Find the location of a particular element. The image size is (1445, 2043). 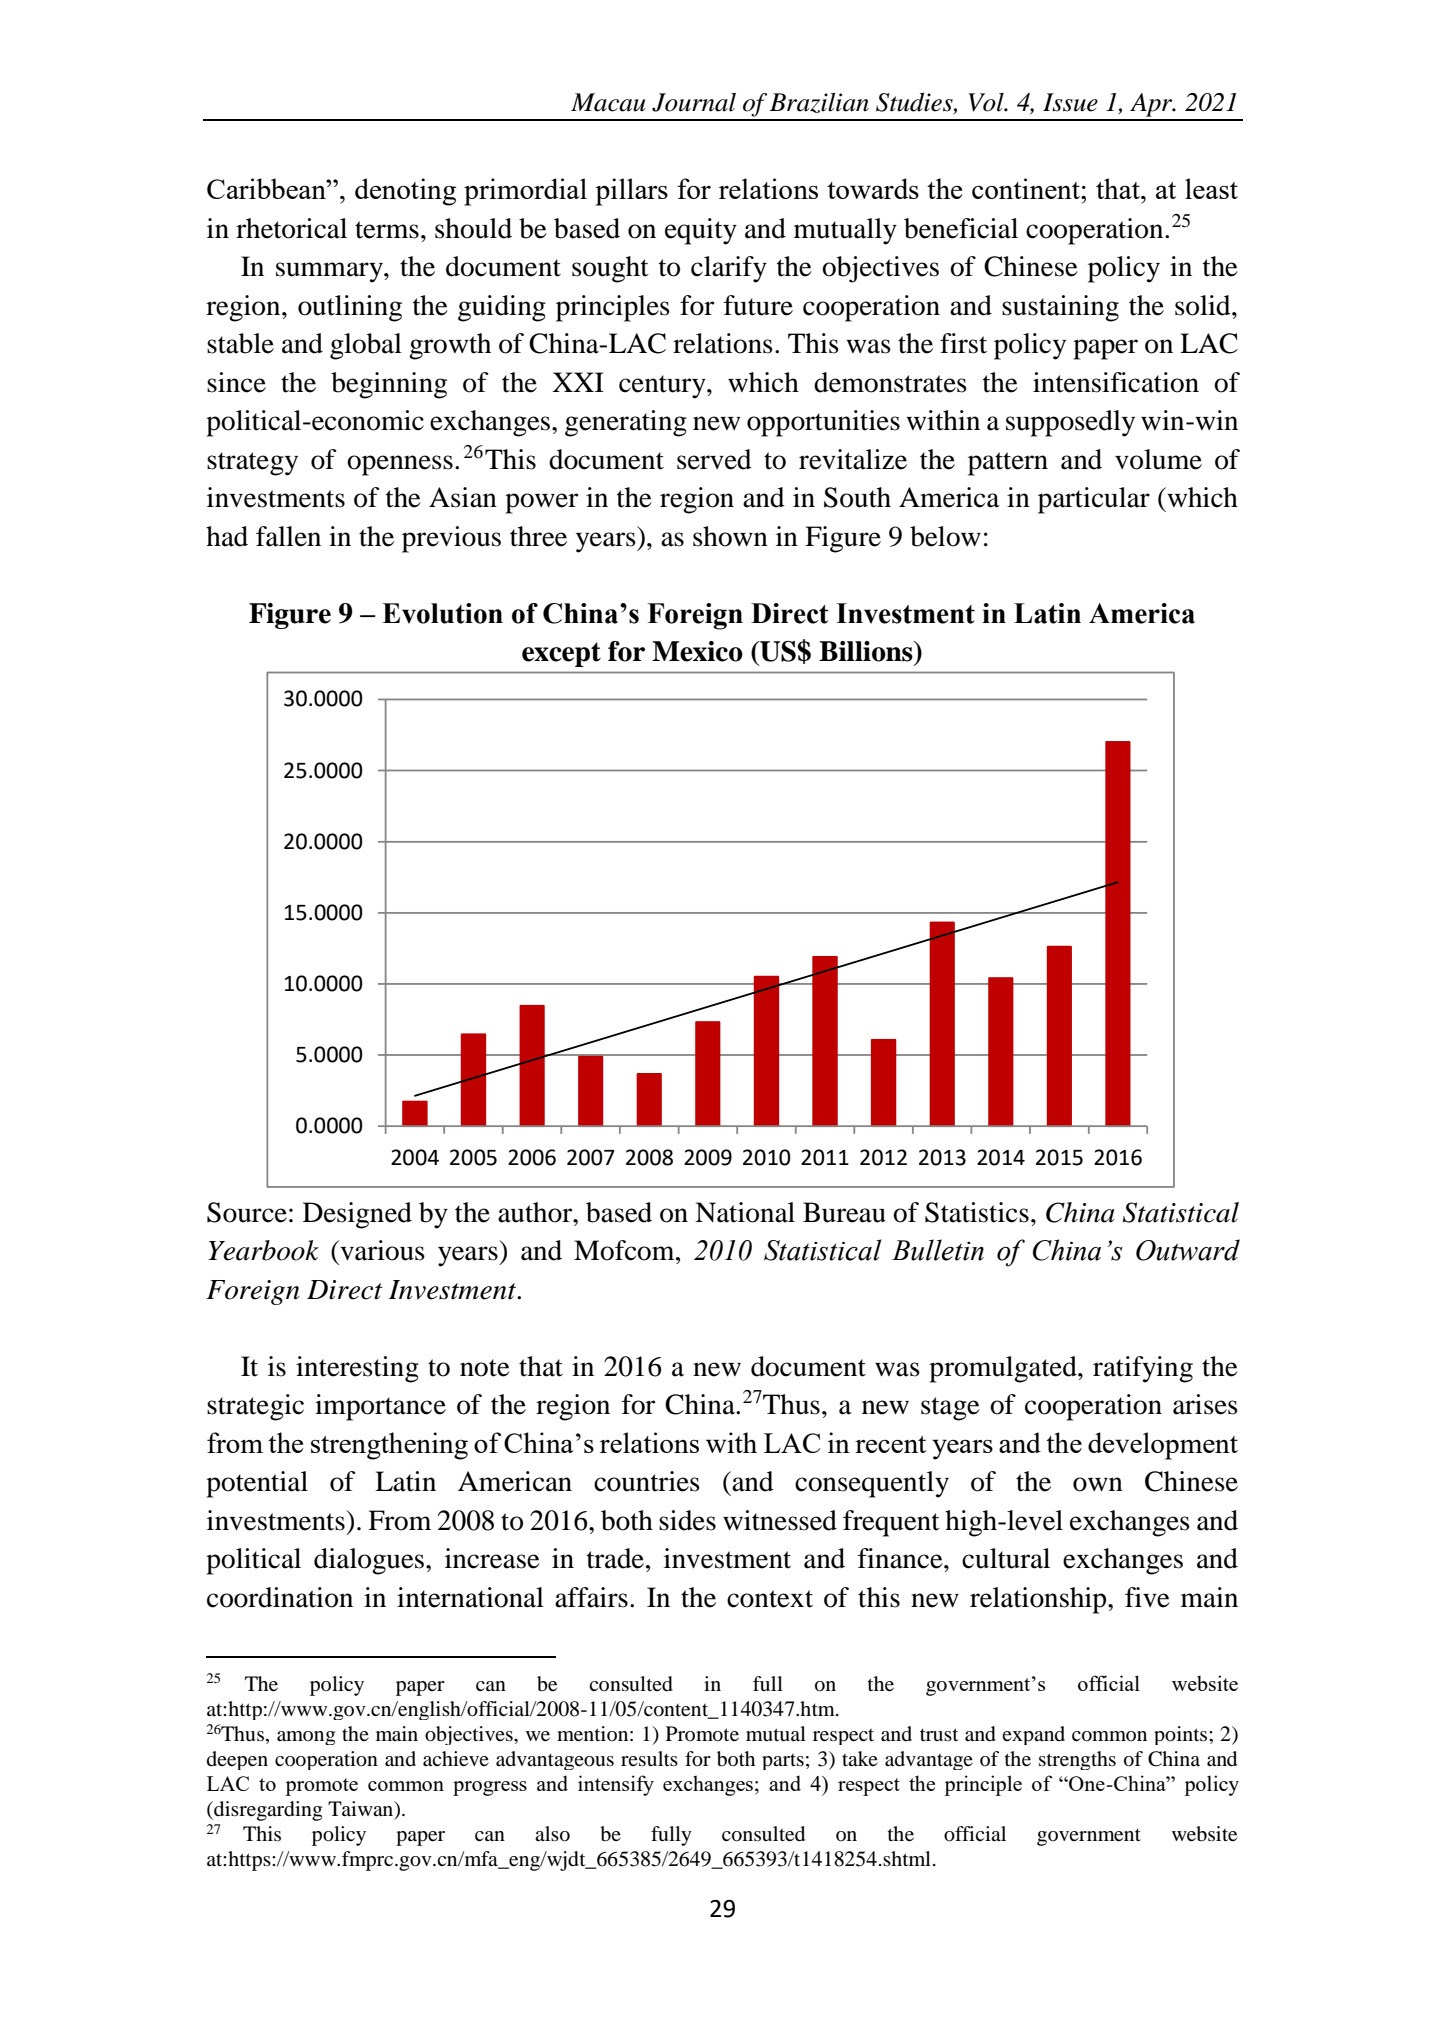

ratifying is located at coordinates (1143, 1369).
